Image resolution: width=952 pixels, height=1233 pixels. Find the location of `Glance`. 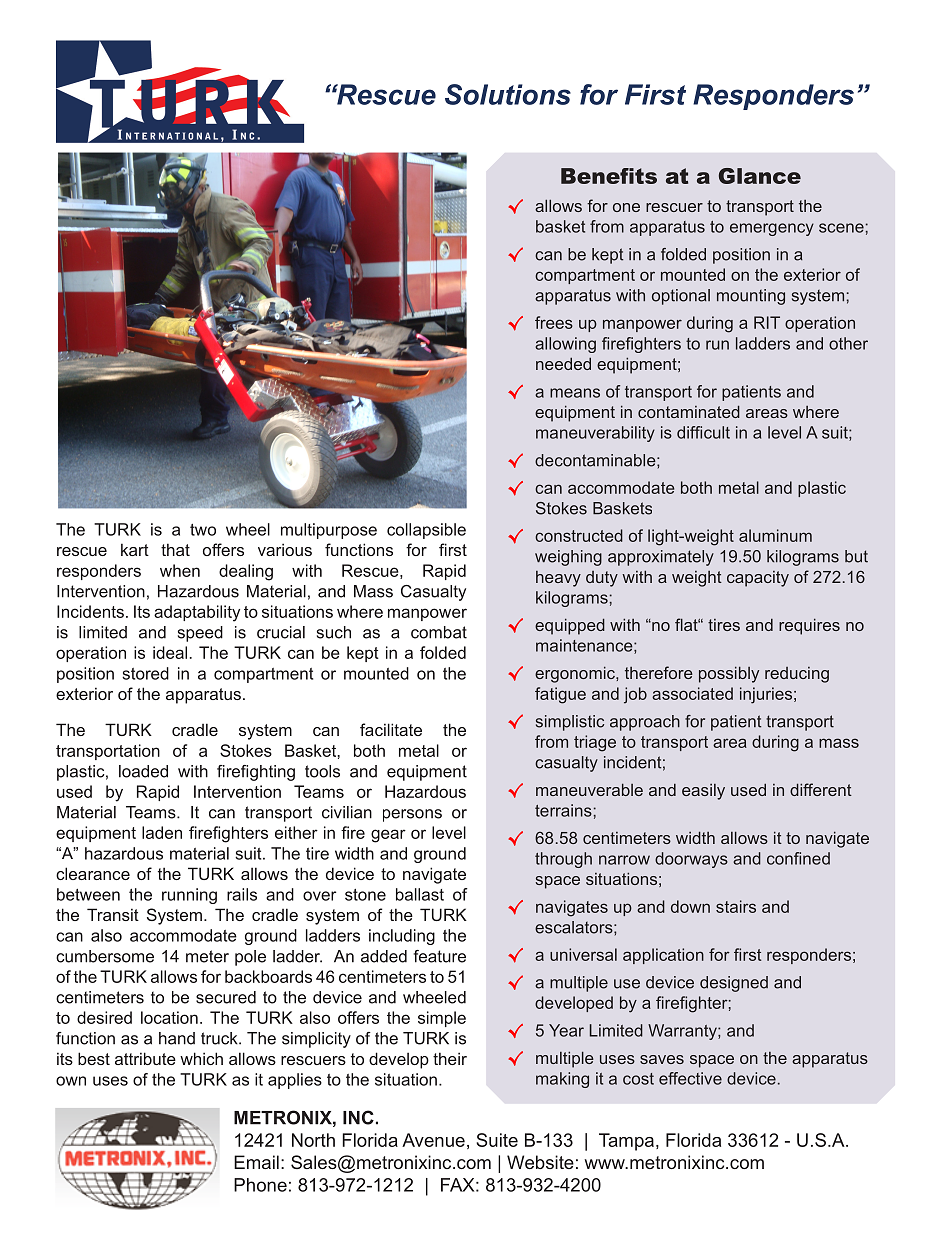

Glance is located at coordinates (760, 176).
